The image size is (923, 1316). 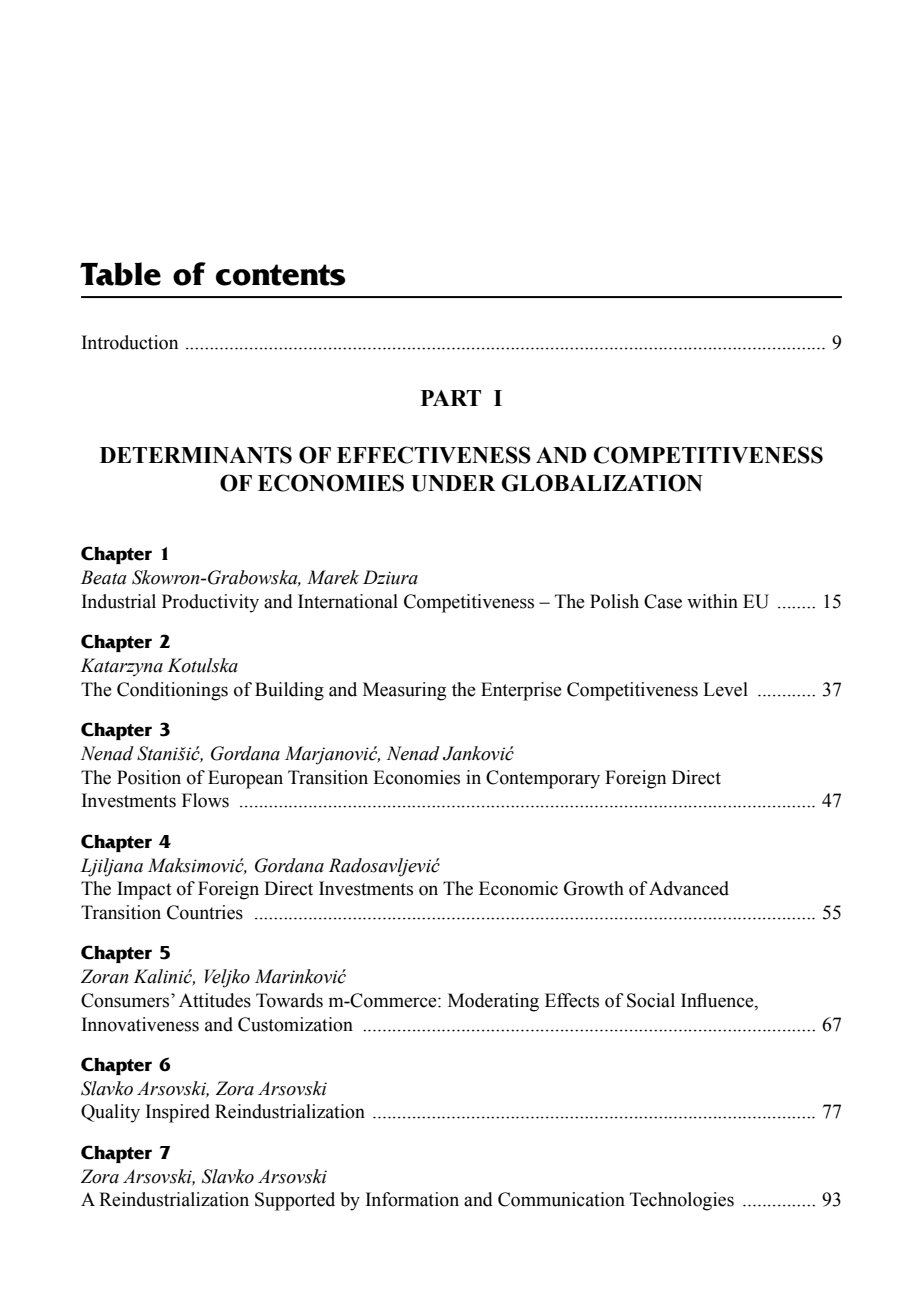 I want to click on Table, so click(x=120, y=274).
